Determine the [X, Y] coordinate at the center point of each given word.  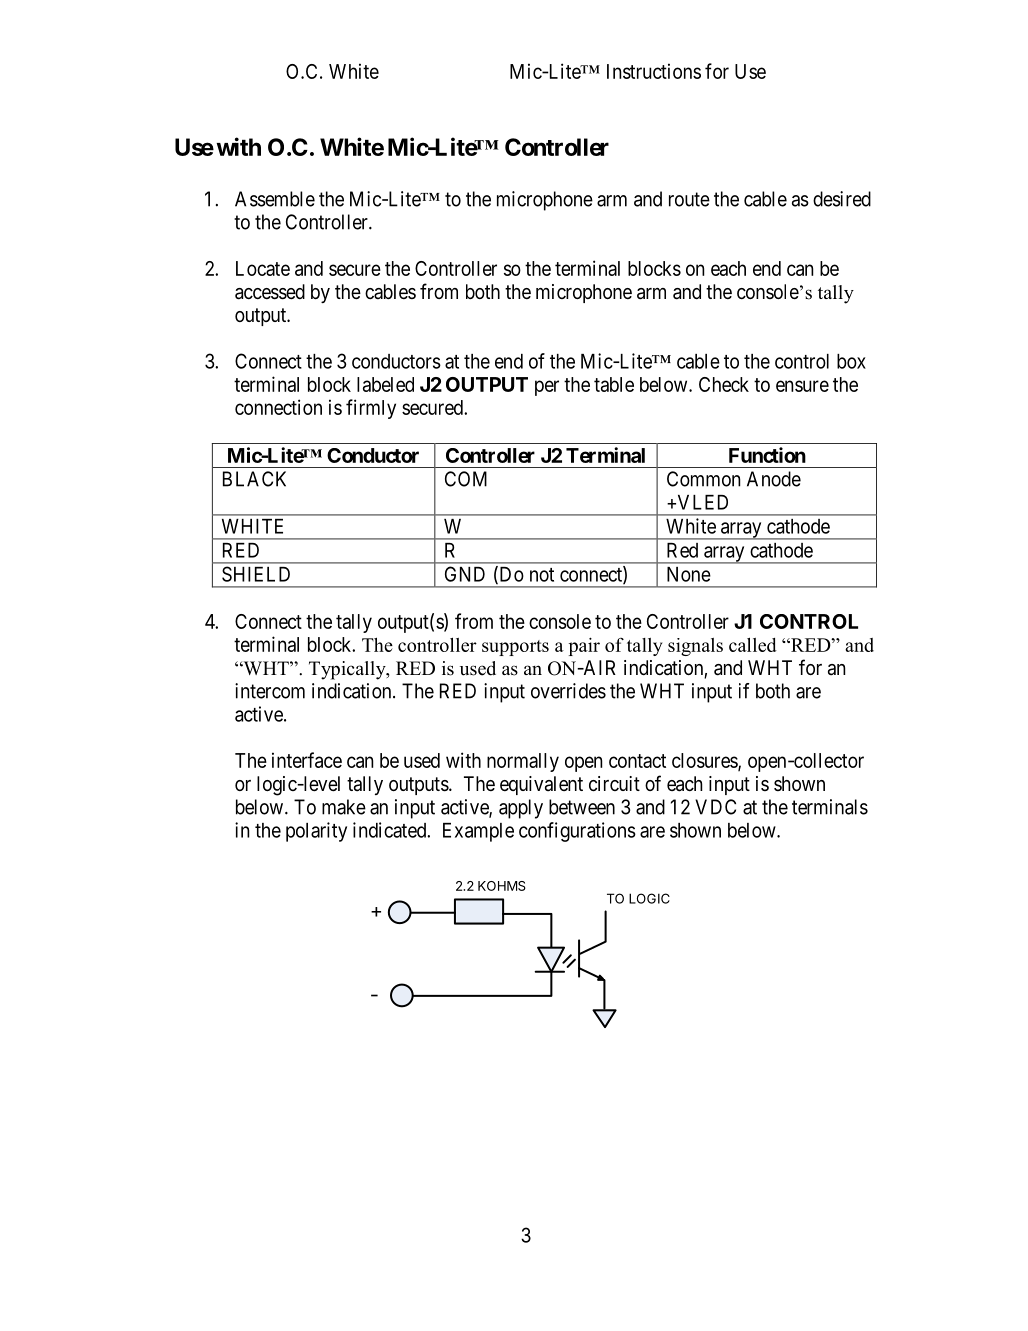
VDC [715, 807]
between [582, 807]
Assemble [275, 199]
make [344, 807]
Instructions [654, 71]
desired [842, 199]
